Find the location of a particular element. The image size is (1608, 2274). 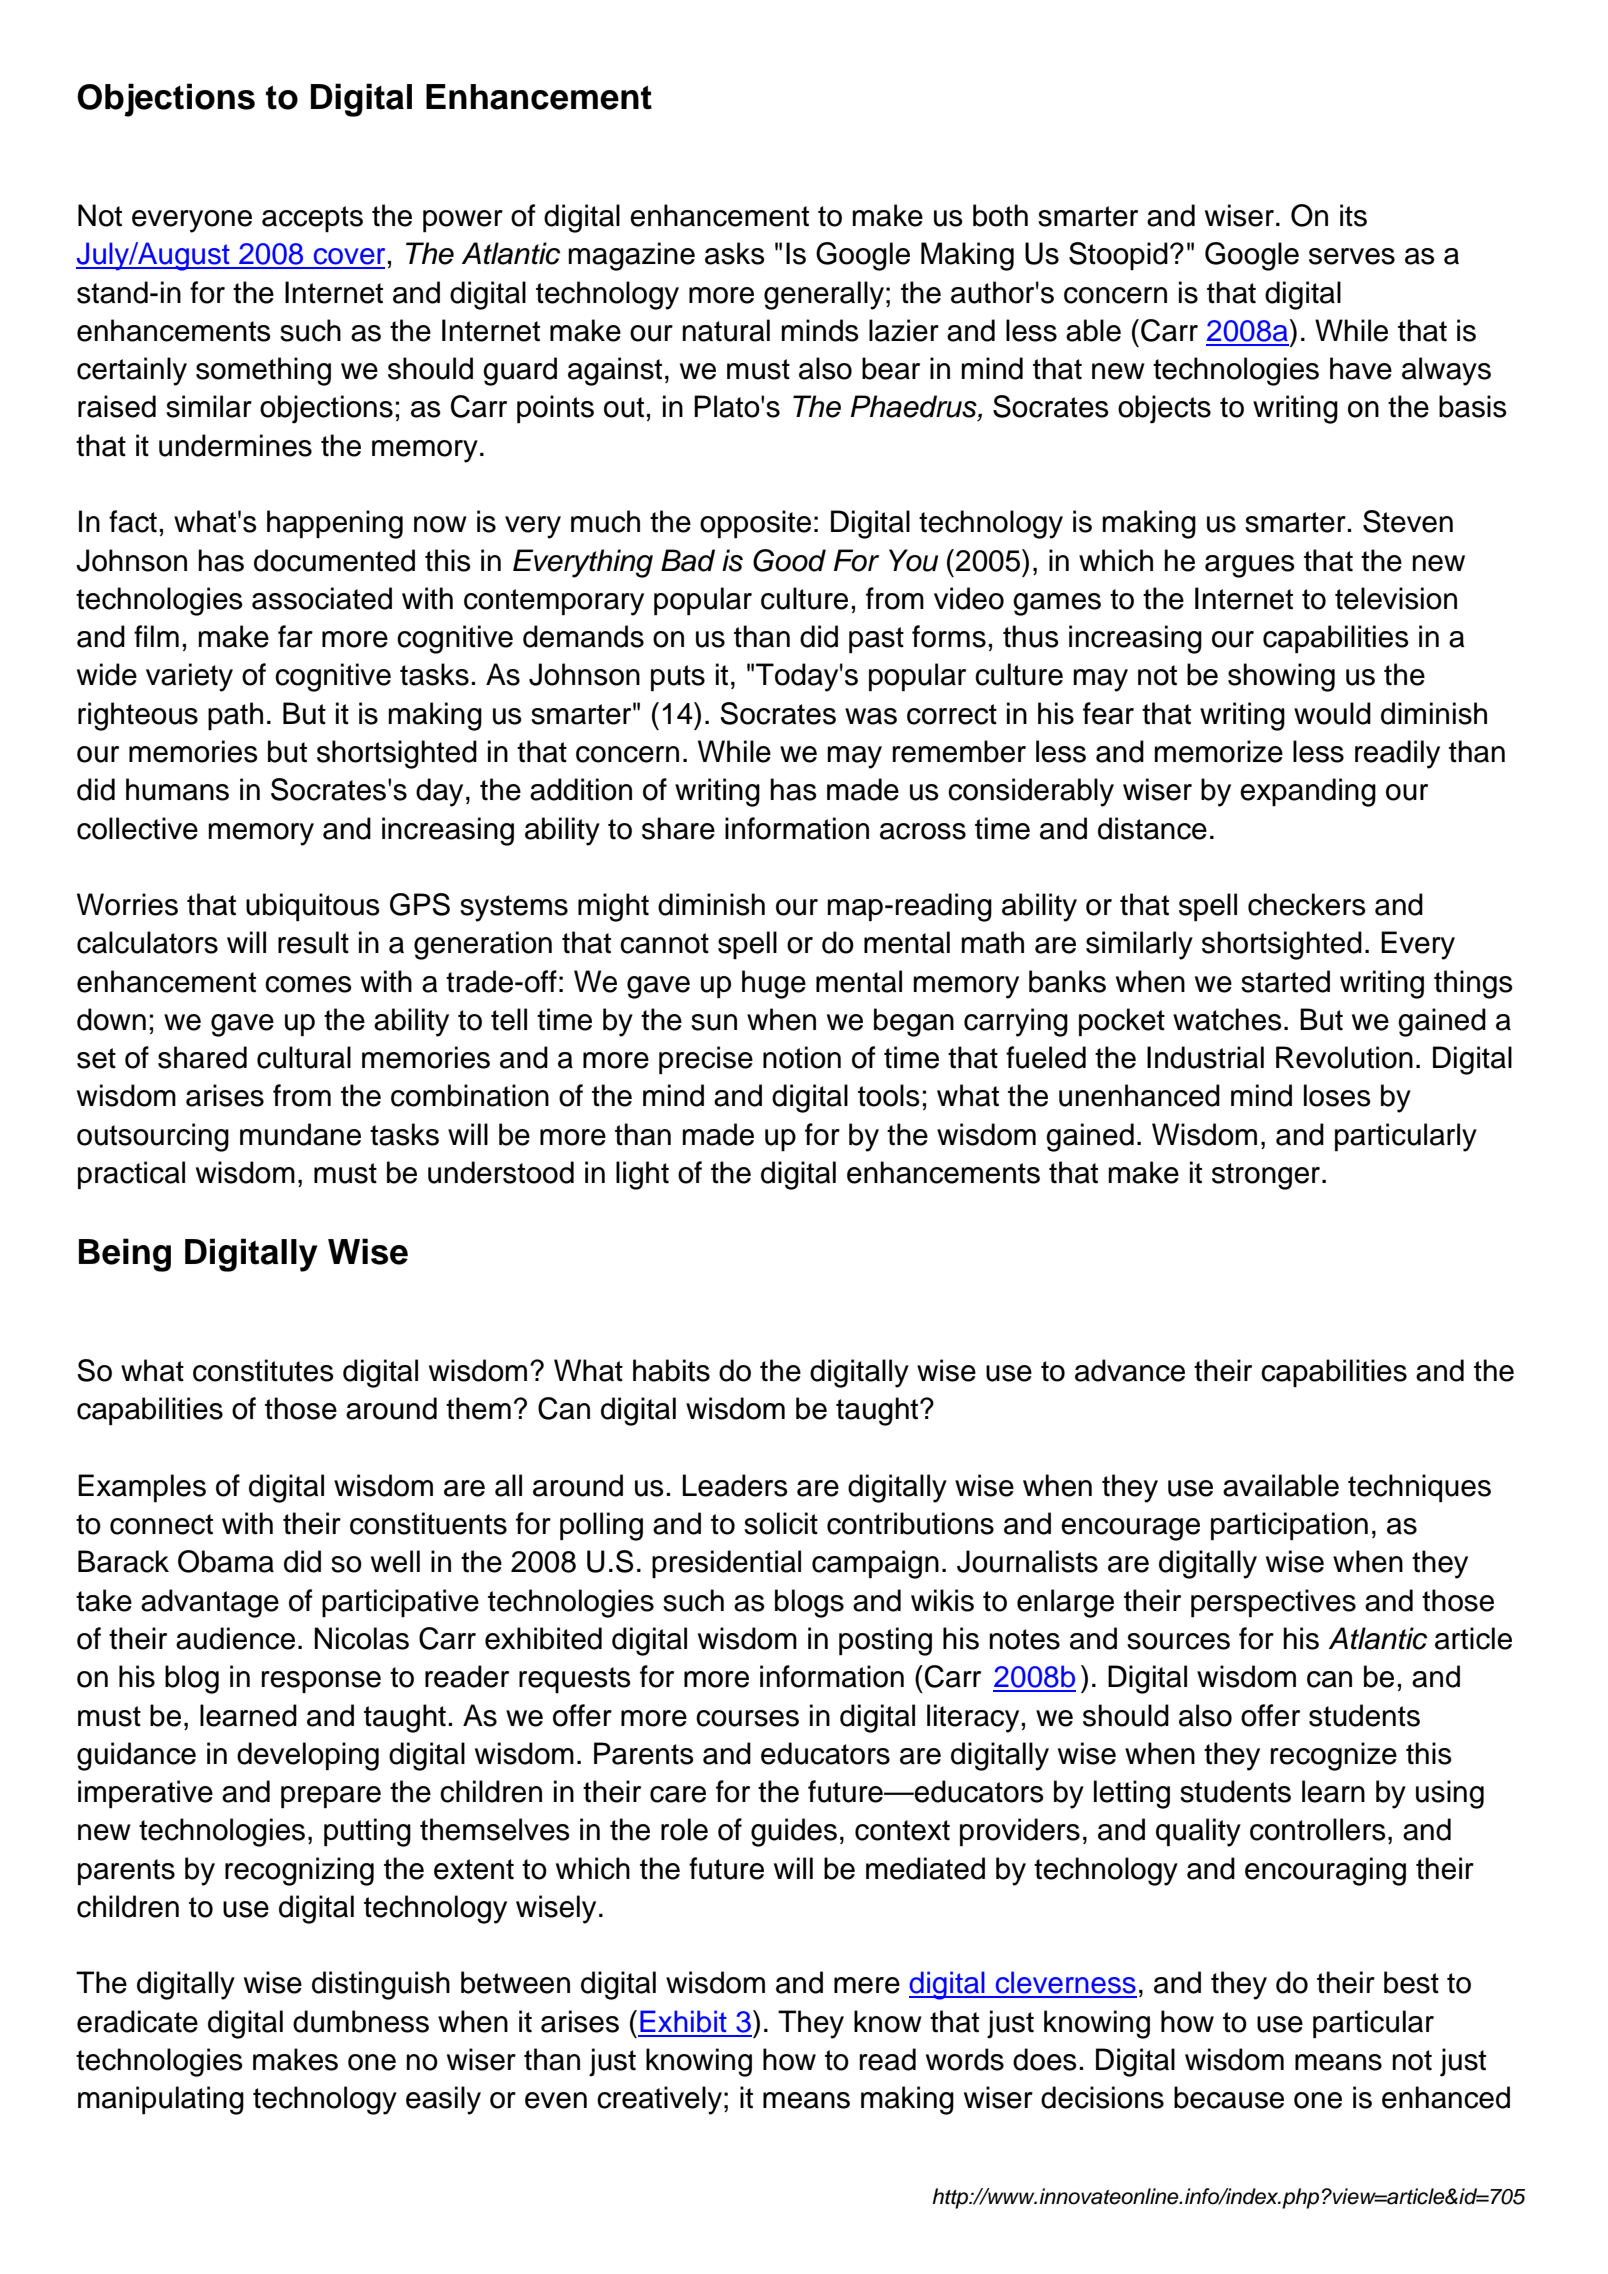

dumbness is located at coordinates (361, 2021).
